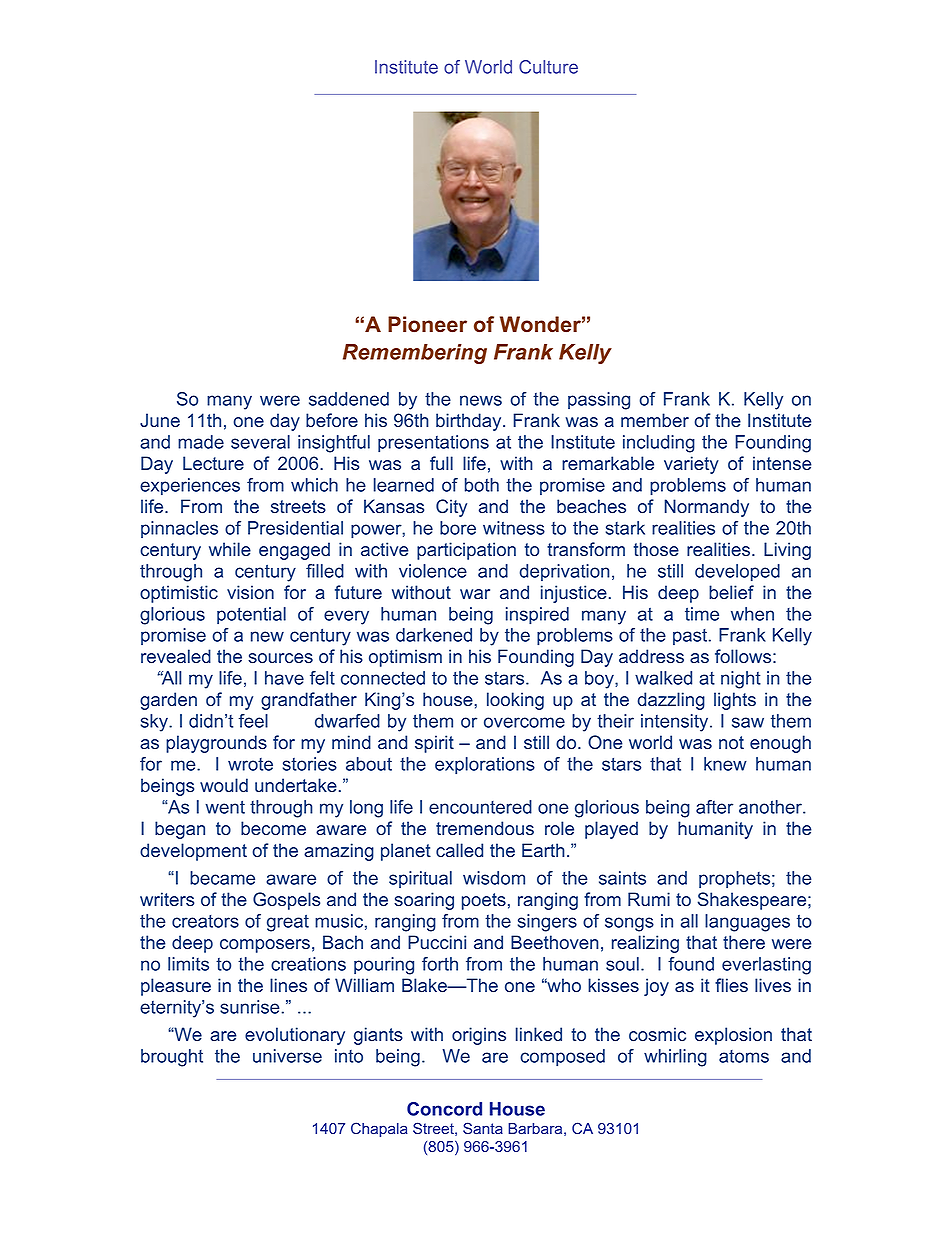 Image resolution: width=952 pixels, height=1233 pixels. I want to click on lights, so click(735, 701).
